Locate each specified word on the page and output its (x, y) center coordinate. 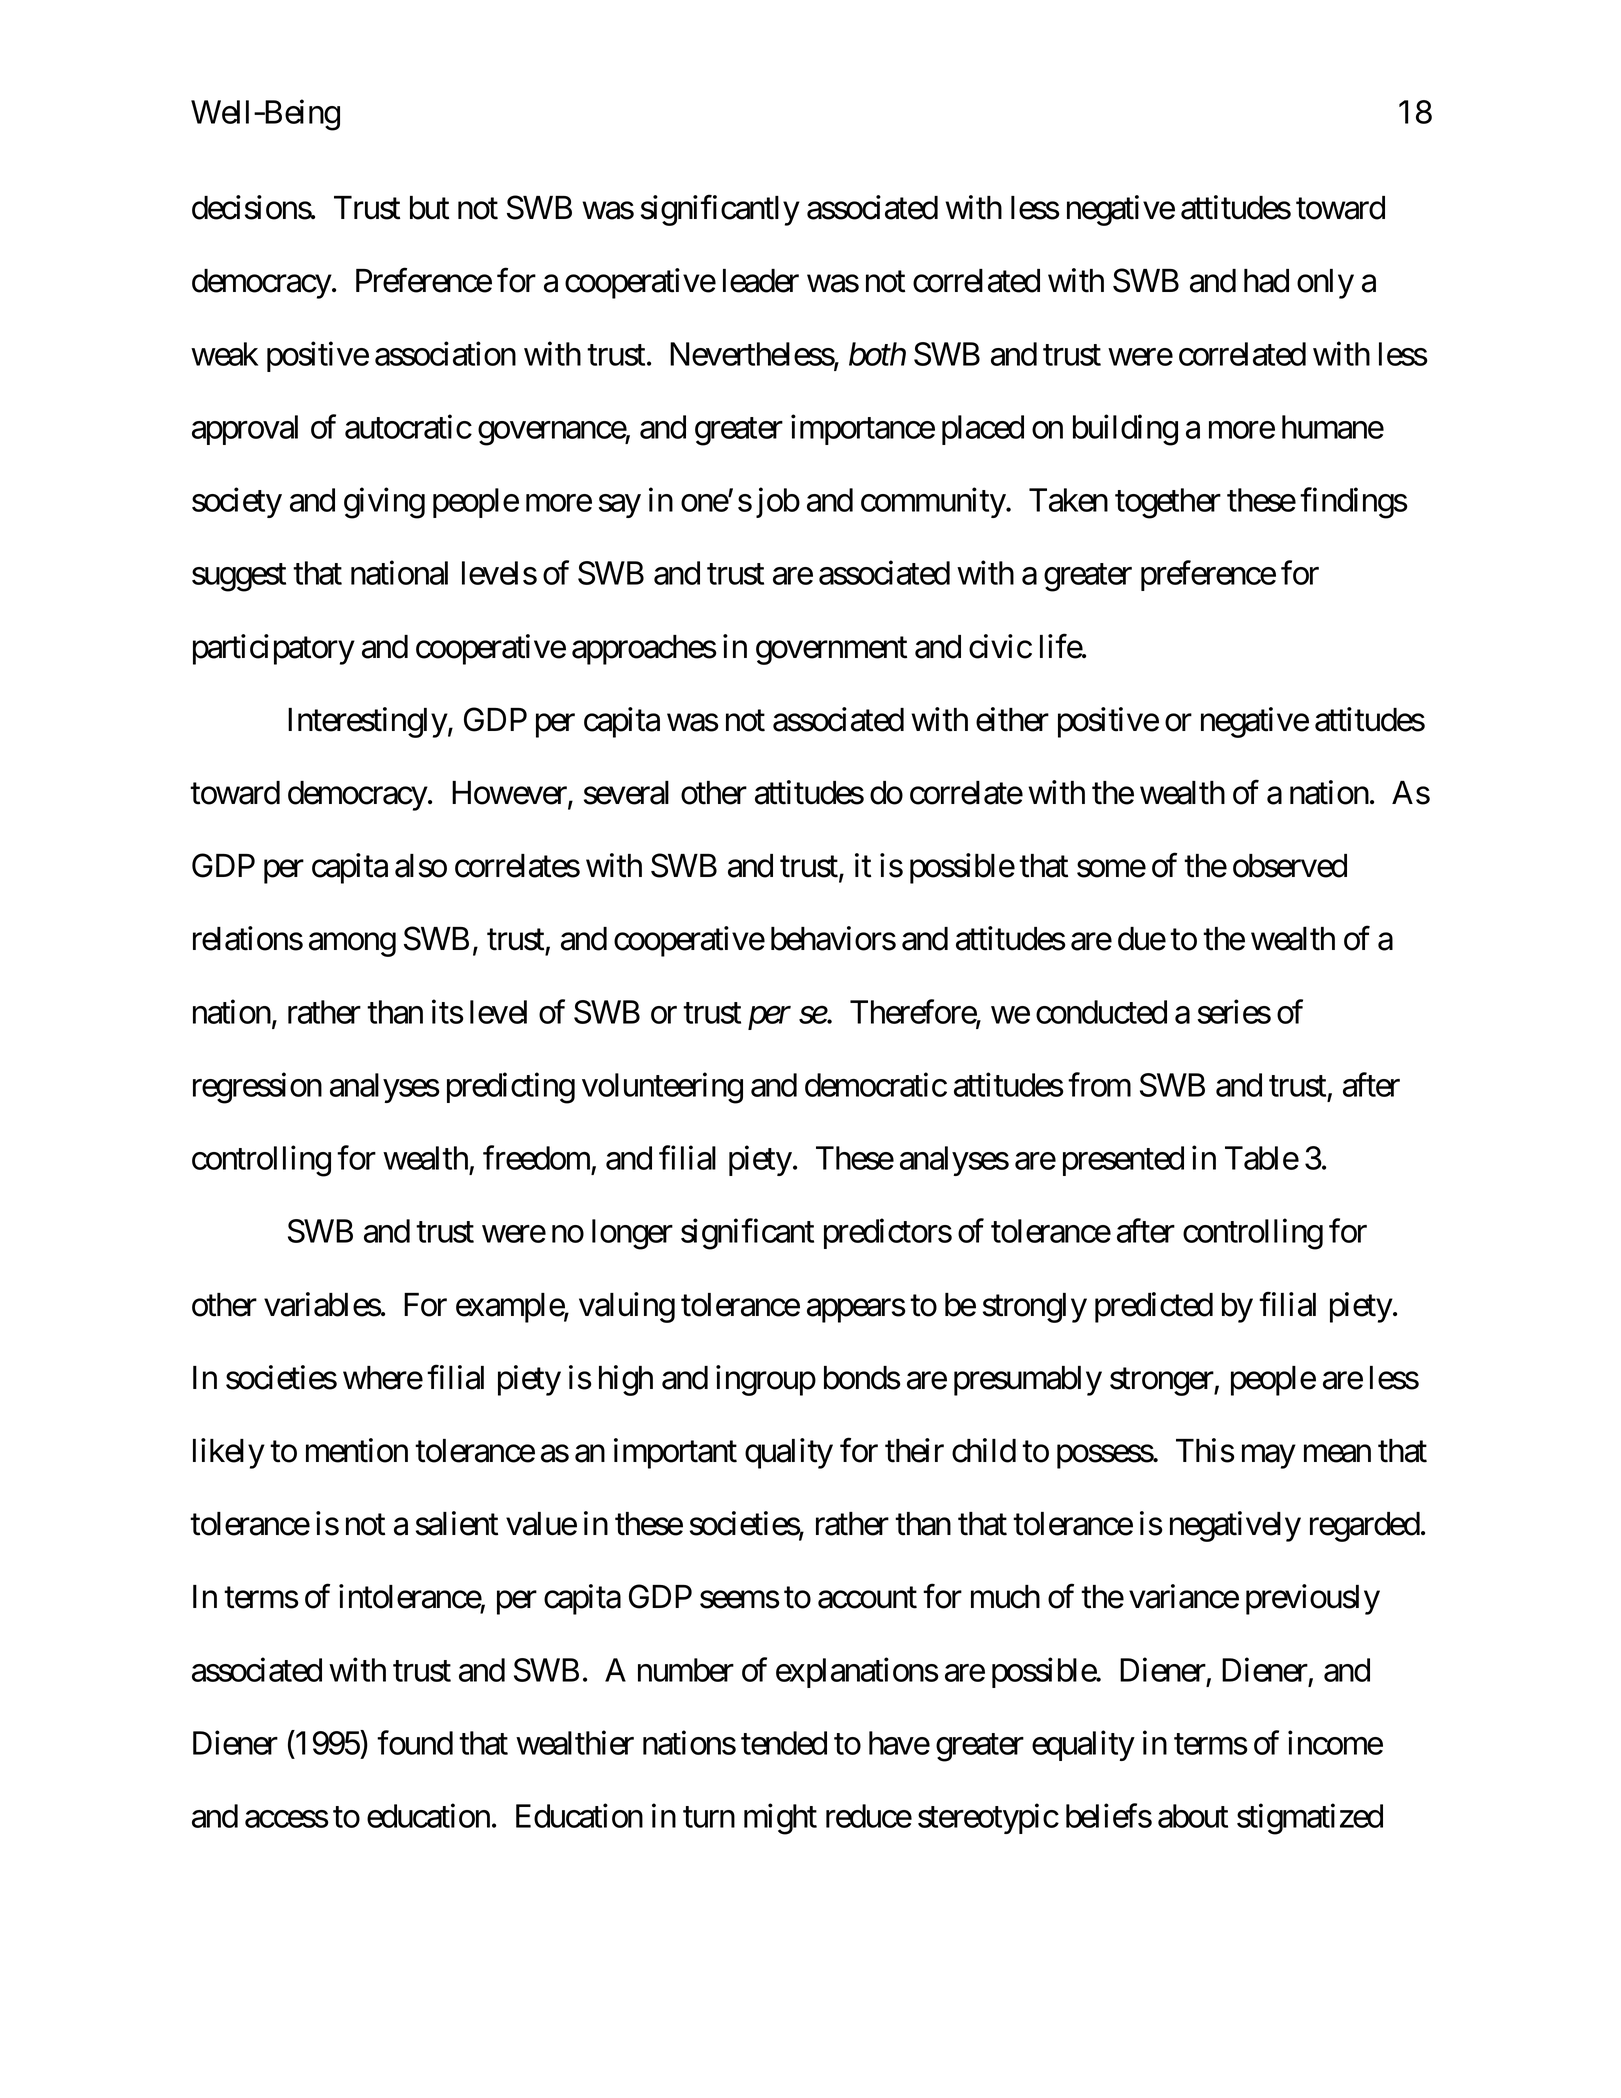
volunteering (662, 1088)
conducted (1101, 1012)
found (415, 1743)
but (429, 208)
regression (257, 1088)
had (1266, 281)
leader (761, 281)
